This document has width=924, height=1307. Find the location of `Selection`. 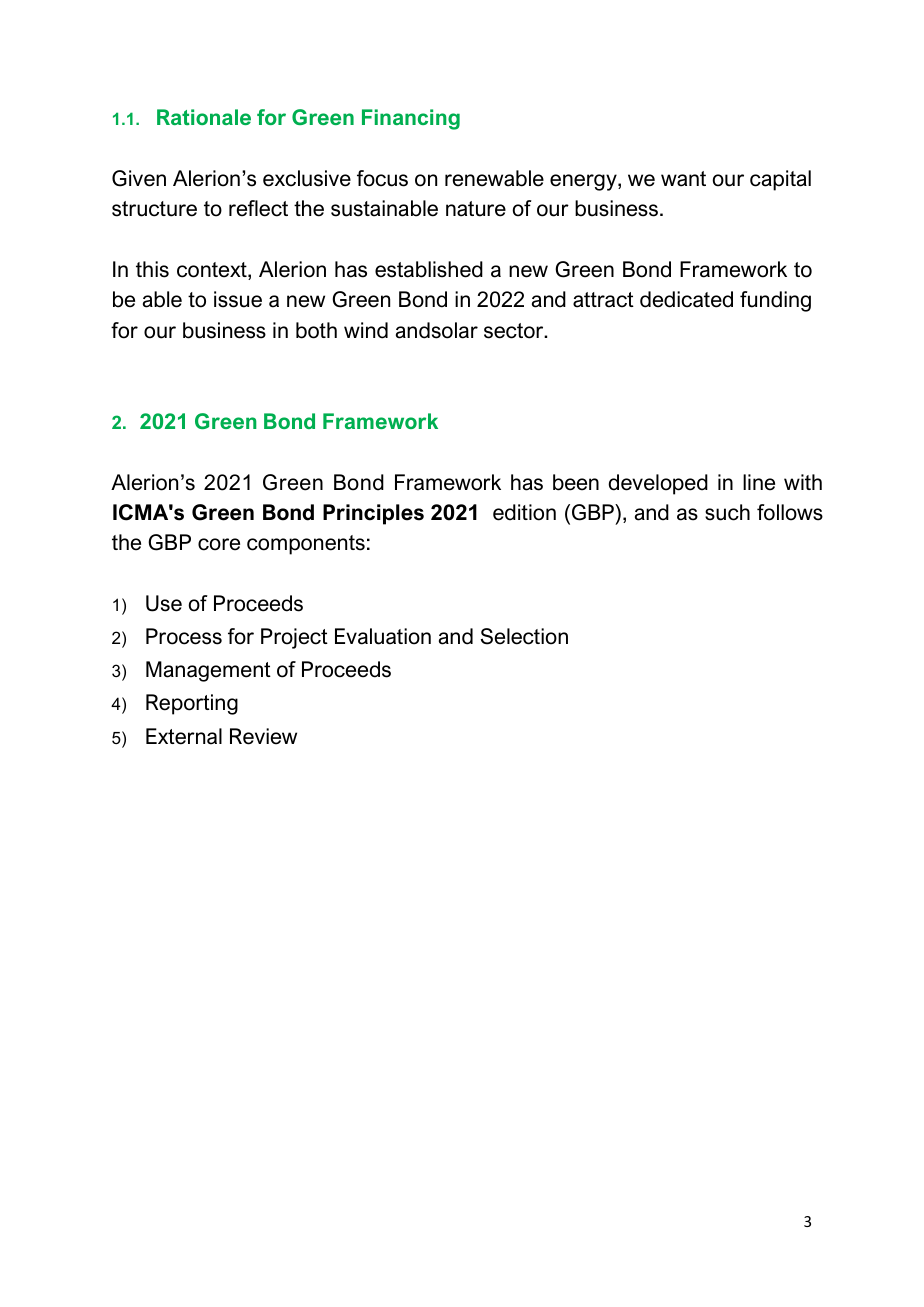

Selection is located at coordinates (524, 636).
